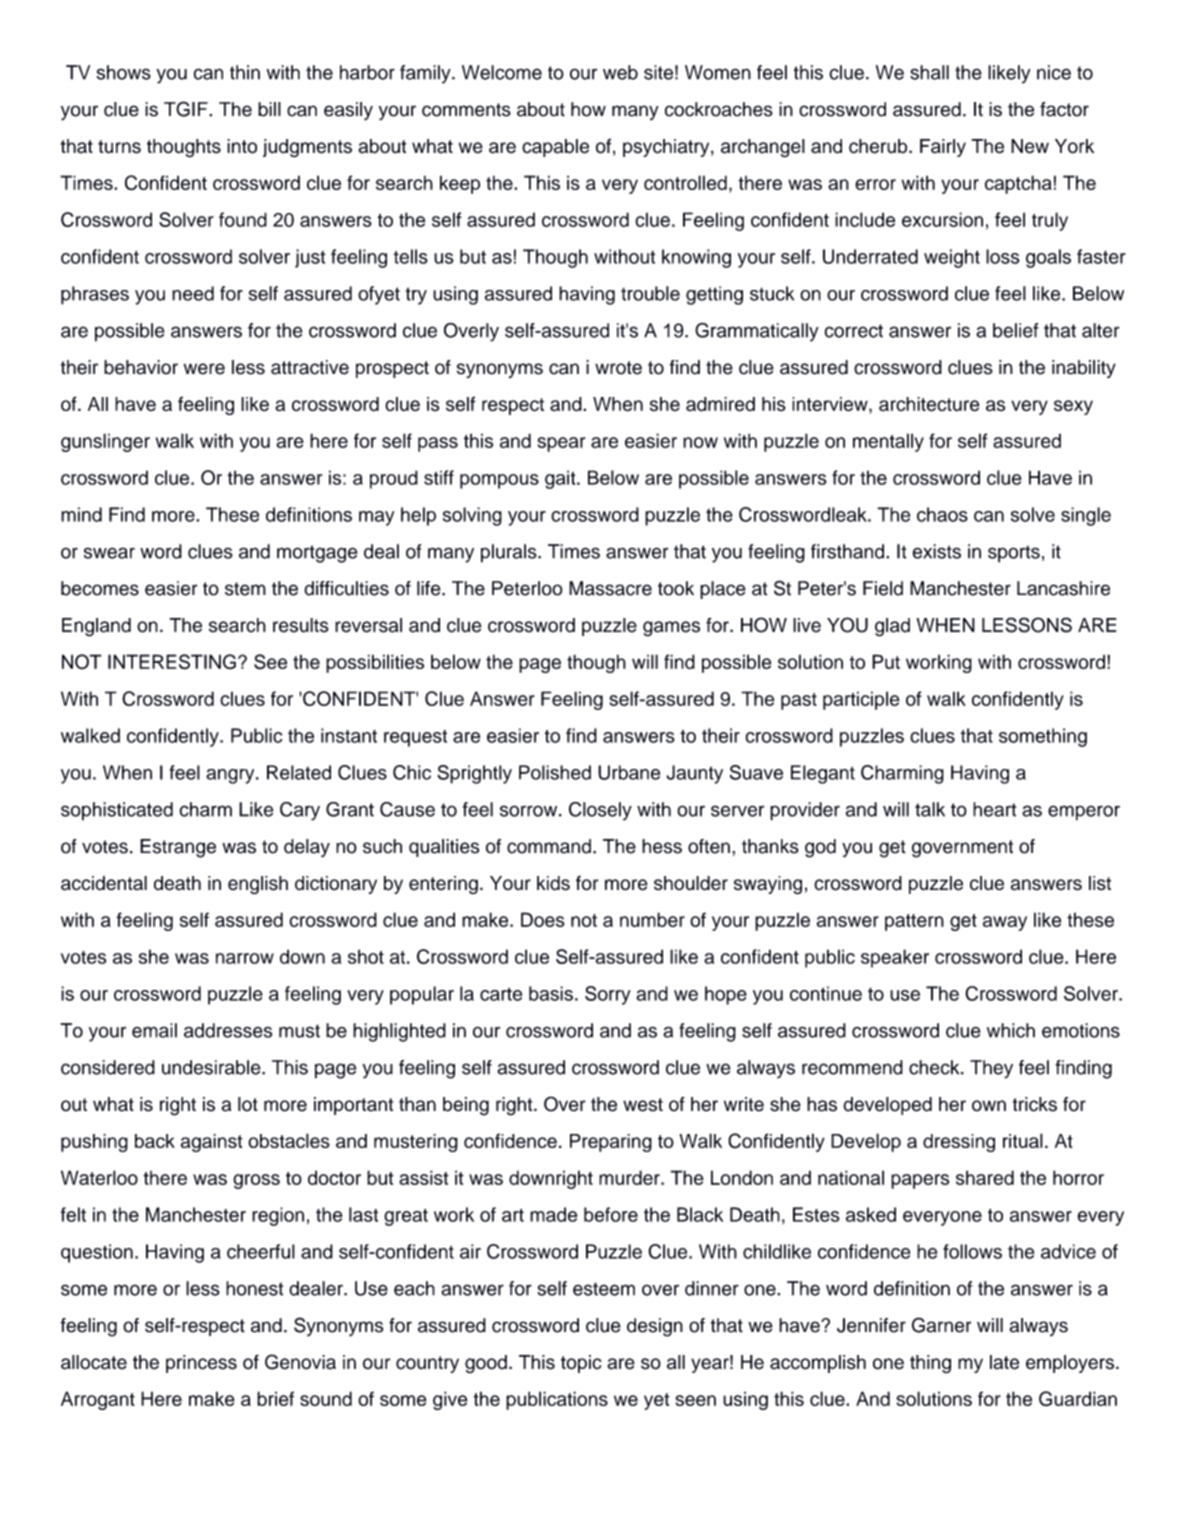 The height and width of the screenshot is (1536, 1187). What do you see at coordinates (109, 553) in the screenshot?
I see `swear` at bounding box center [109, 553].
